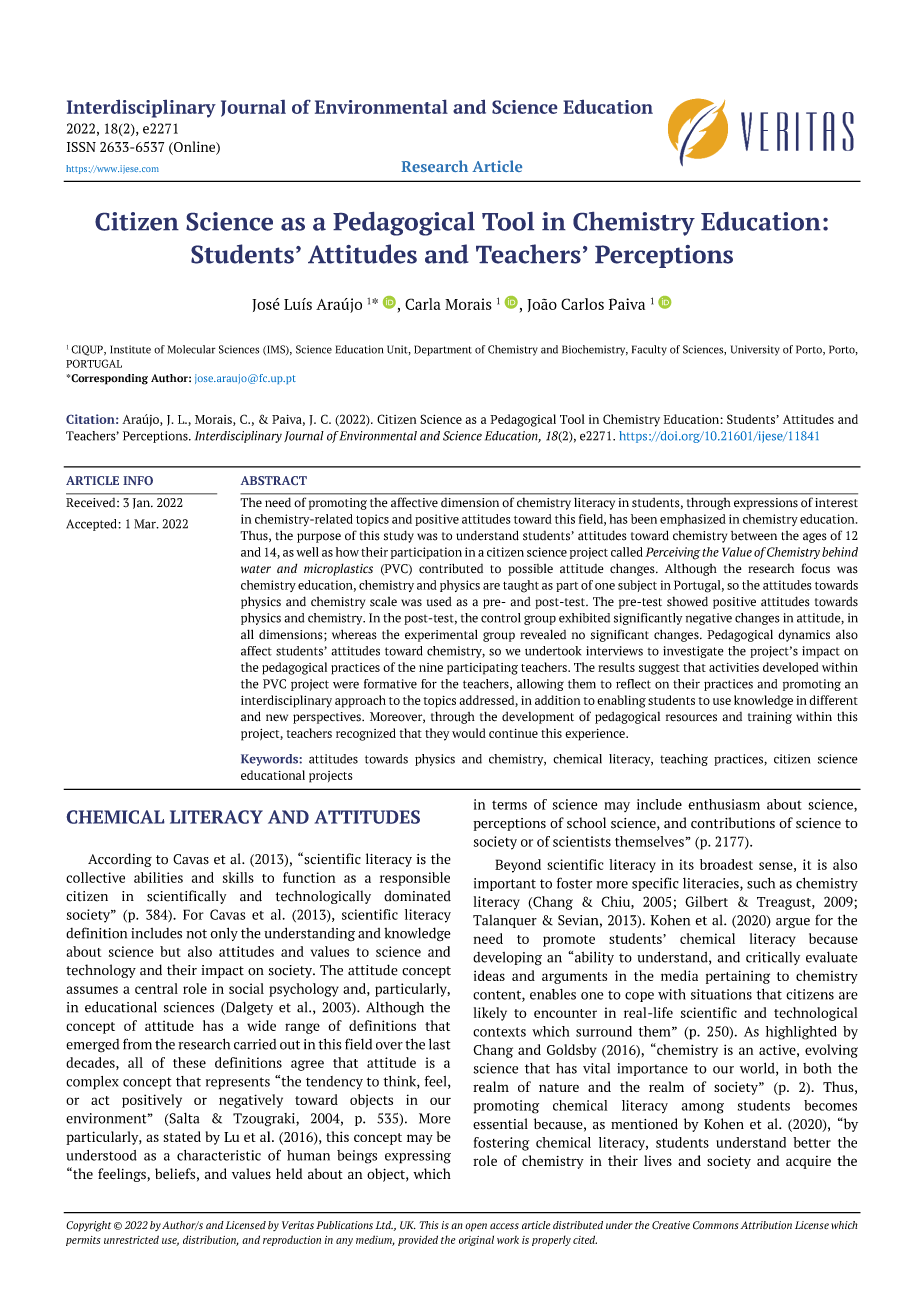  I want to click on open, so click(476, 1227).
